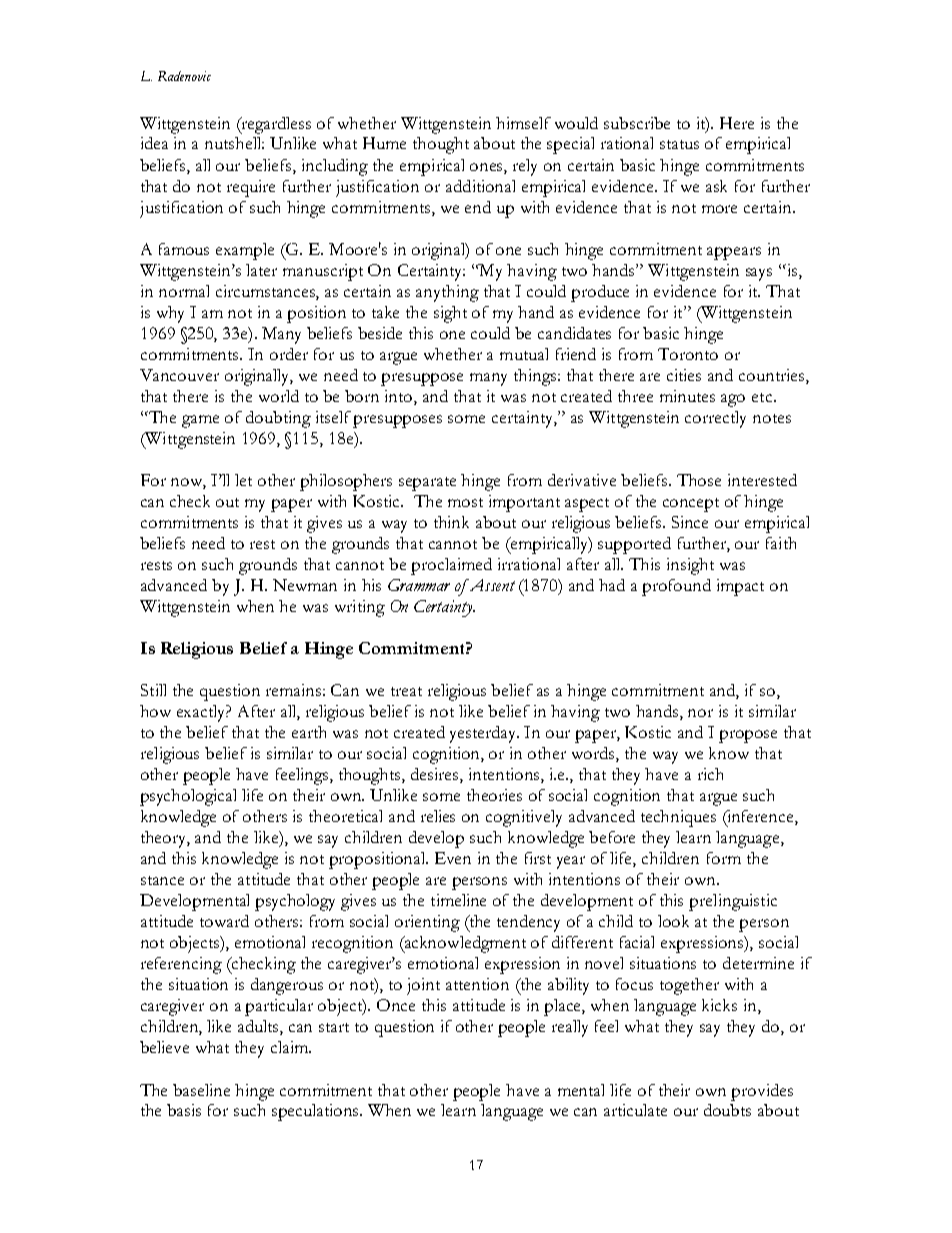 The image size is (952, 1233). Describe the element at coordinates (480, 186) in the image. I see `additional` at that location.
